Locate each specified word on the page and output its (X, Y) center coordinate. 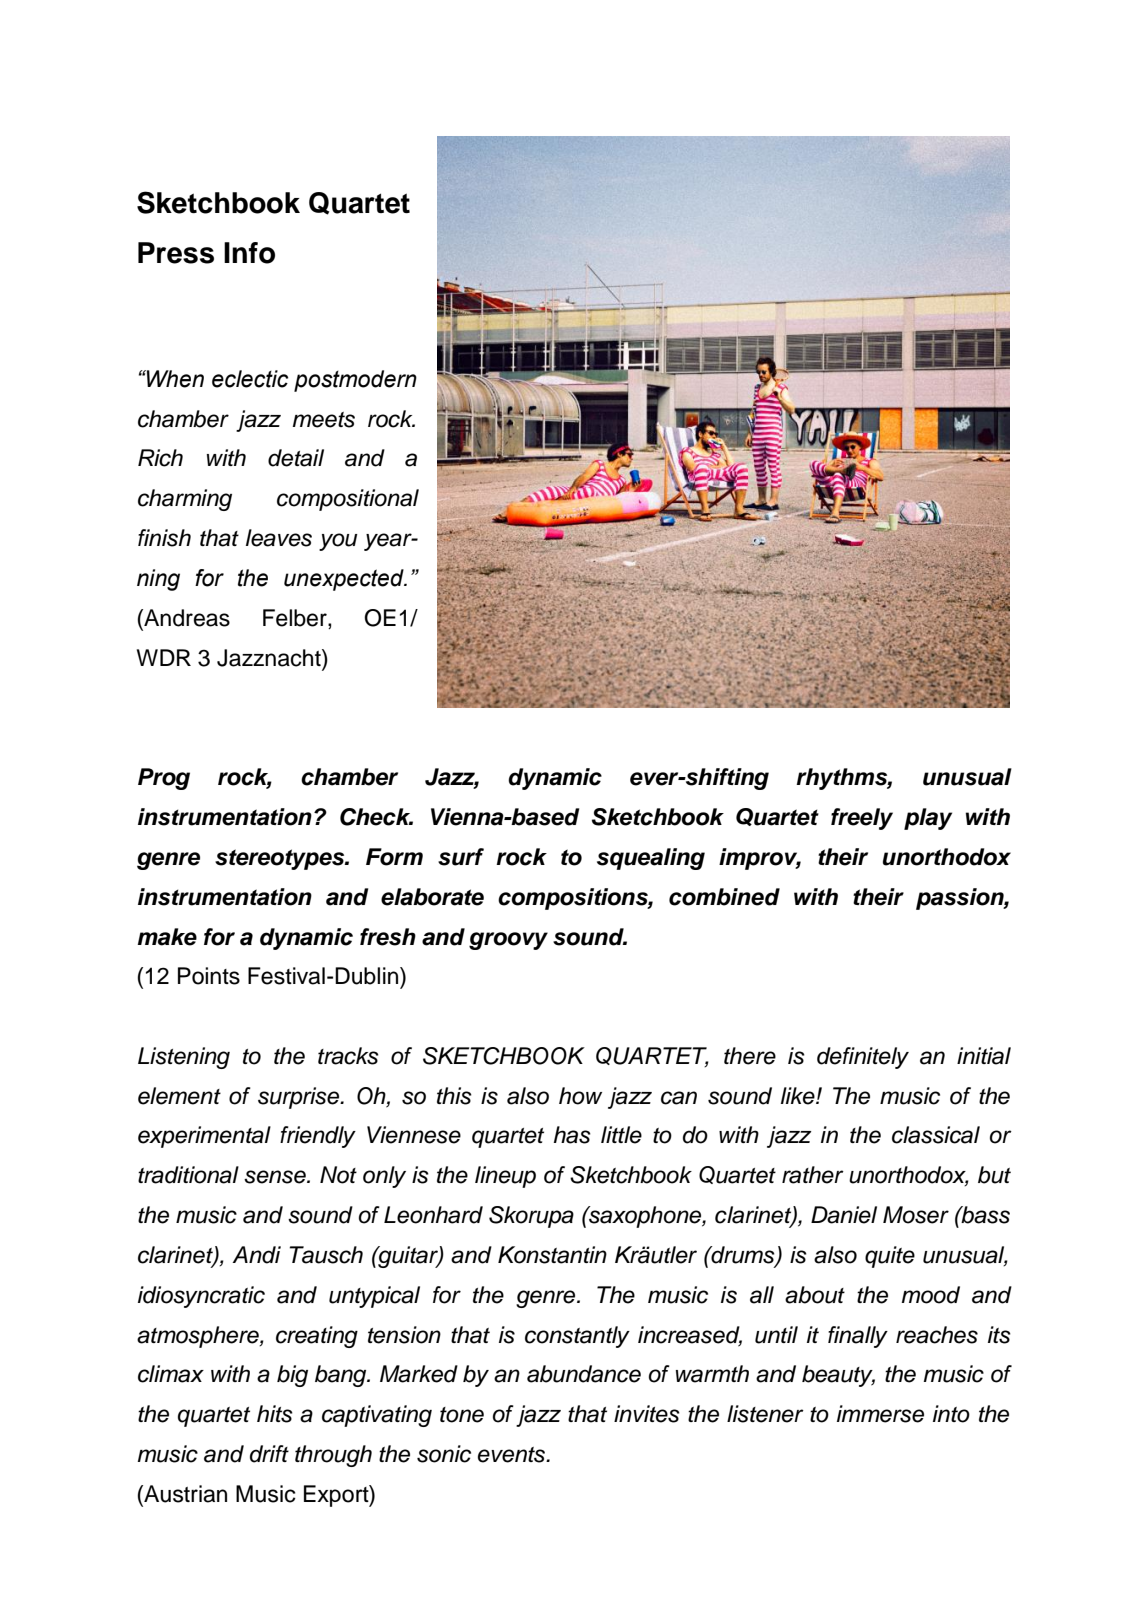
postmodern (355, 381)
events (512, 1455)
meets (324, 420)
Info (249, 253)
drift (269, 1454)
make (167, 937)
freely (862, 819)
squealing (651, 859)
